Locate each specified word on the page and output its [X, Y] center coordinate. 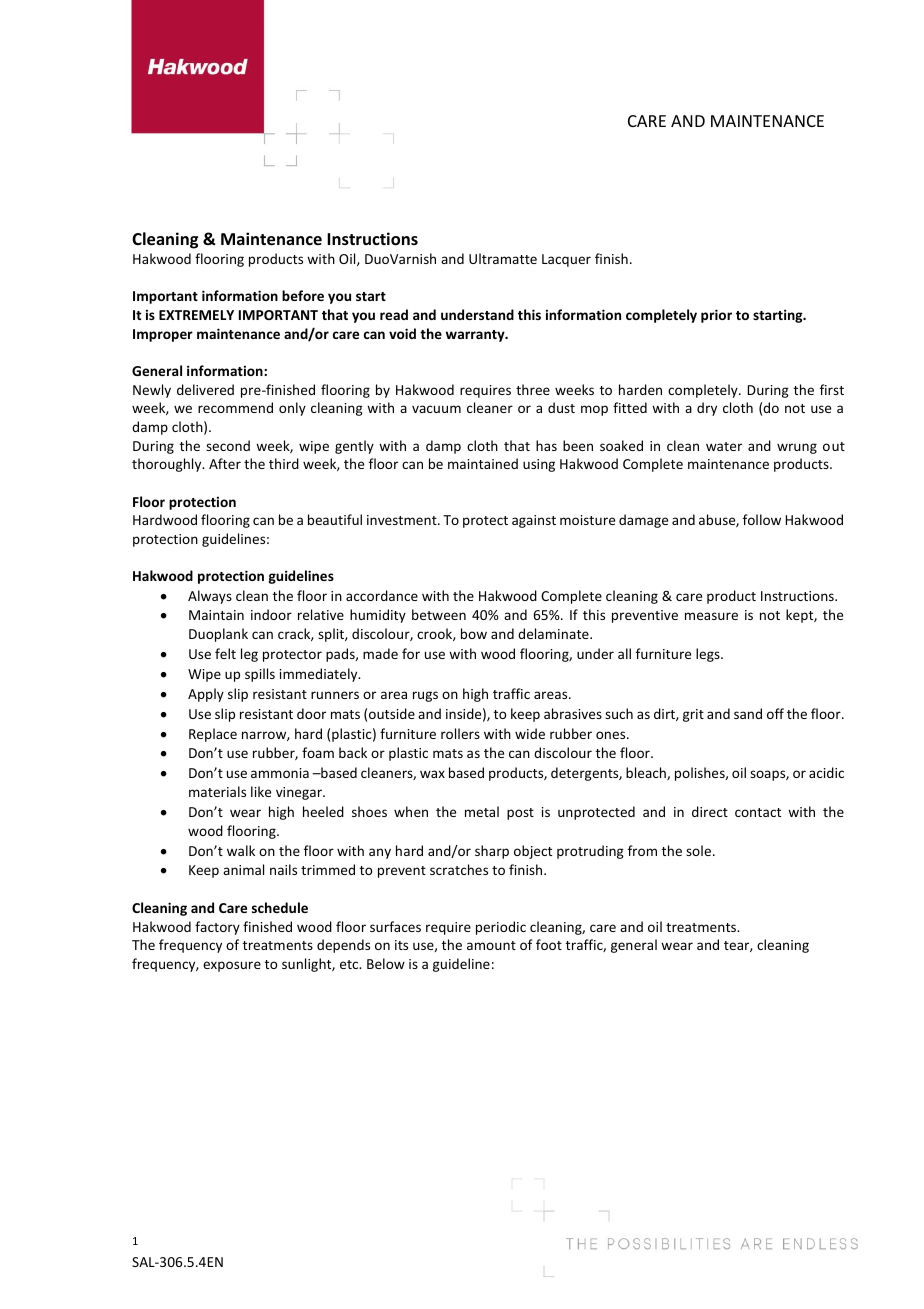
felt [225, 653]
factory [217, 928]
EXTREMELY [196, 315]
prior [716, 316]
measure [711, 616]
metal [482, 811]
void [402, 333]
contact [758, 812]
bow [474, 633]
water [724, 446]
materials [217, 791]
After [225, 463]
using [539, 465]
